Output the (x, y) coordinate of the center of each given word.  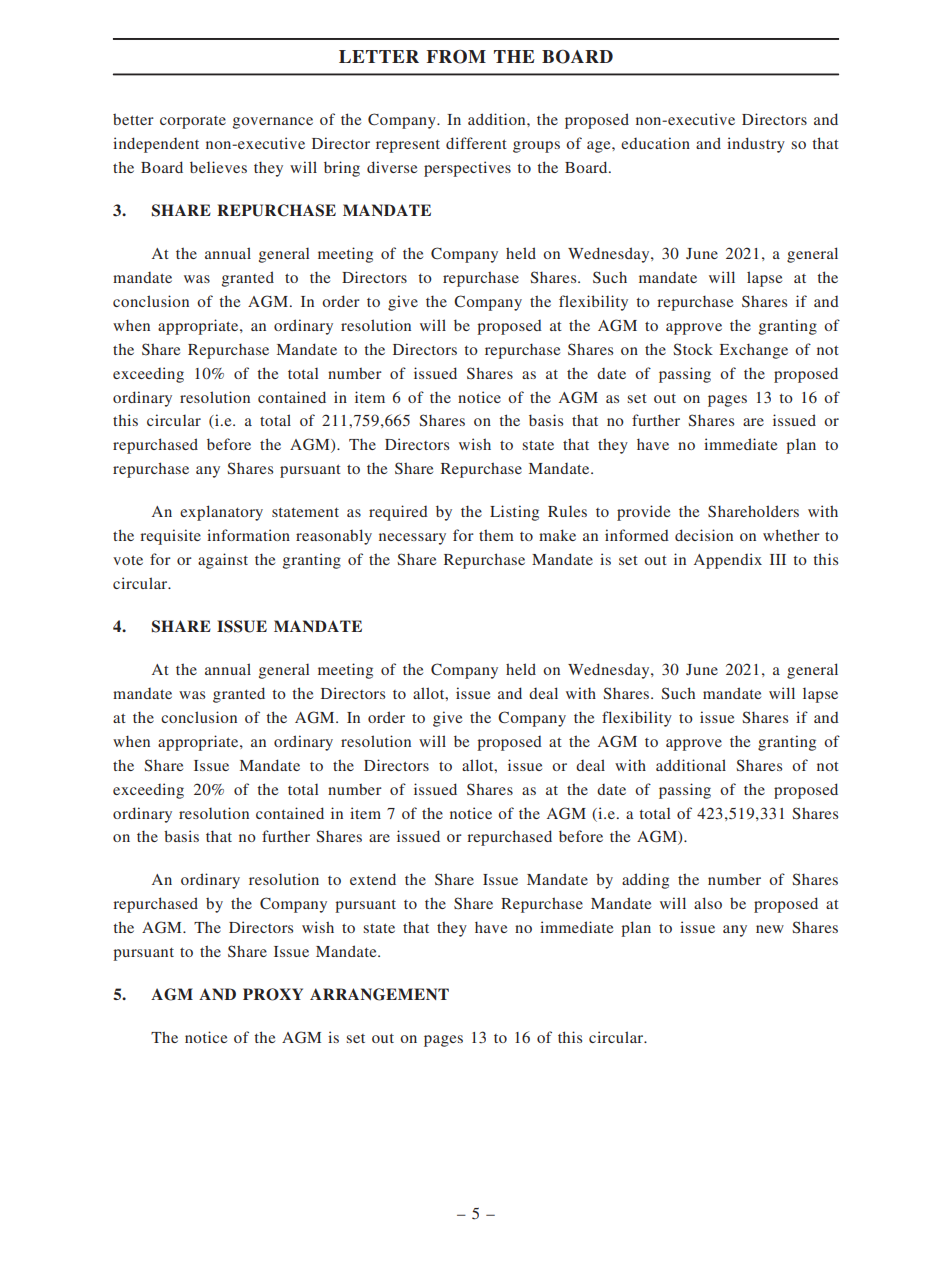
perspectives (467, 169)
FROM (456, 57)
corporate (193, 122)
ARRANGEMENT (379, 994)
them (496, 535)
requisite (170, 537)
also (708, 903)
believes (218, 167)
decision (704, 535)
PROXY (273, 994)
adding (645, 881)
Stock (693, 349)
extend (373, 879)
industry (756, 145)
